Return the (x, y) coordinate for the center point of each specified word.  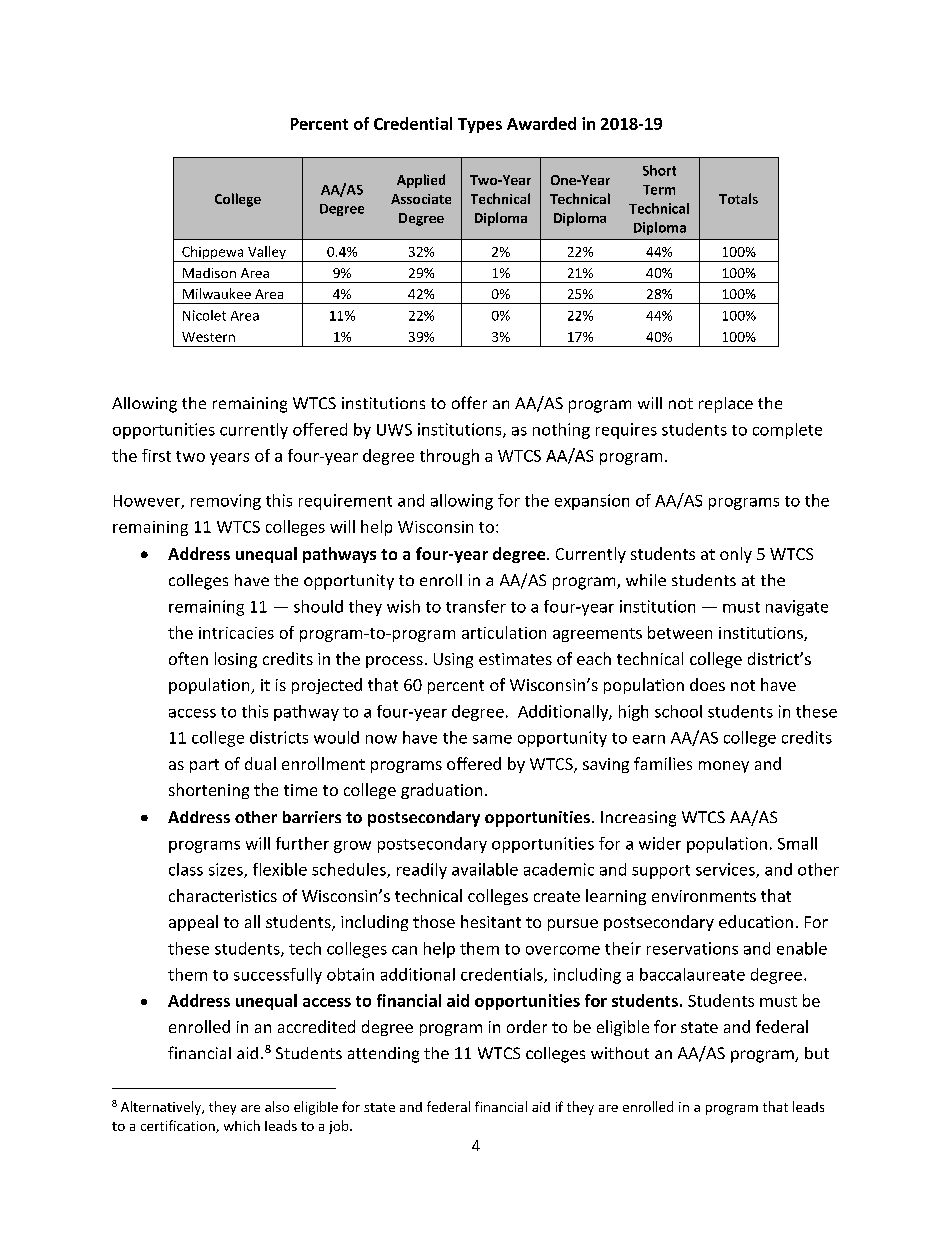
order (527, 1026)
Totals (738, 198)
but (817, 1053)
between (680, 632)
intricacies (236, 633)
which (242, 1125)
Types (480, 125)
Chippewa (213, 254)
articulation (504, 632)
